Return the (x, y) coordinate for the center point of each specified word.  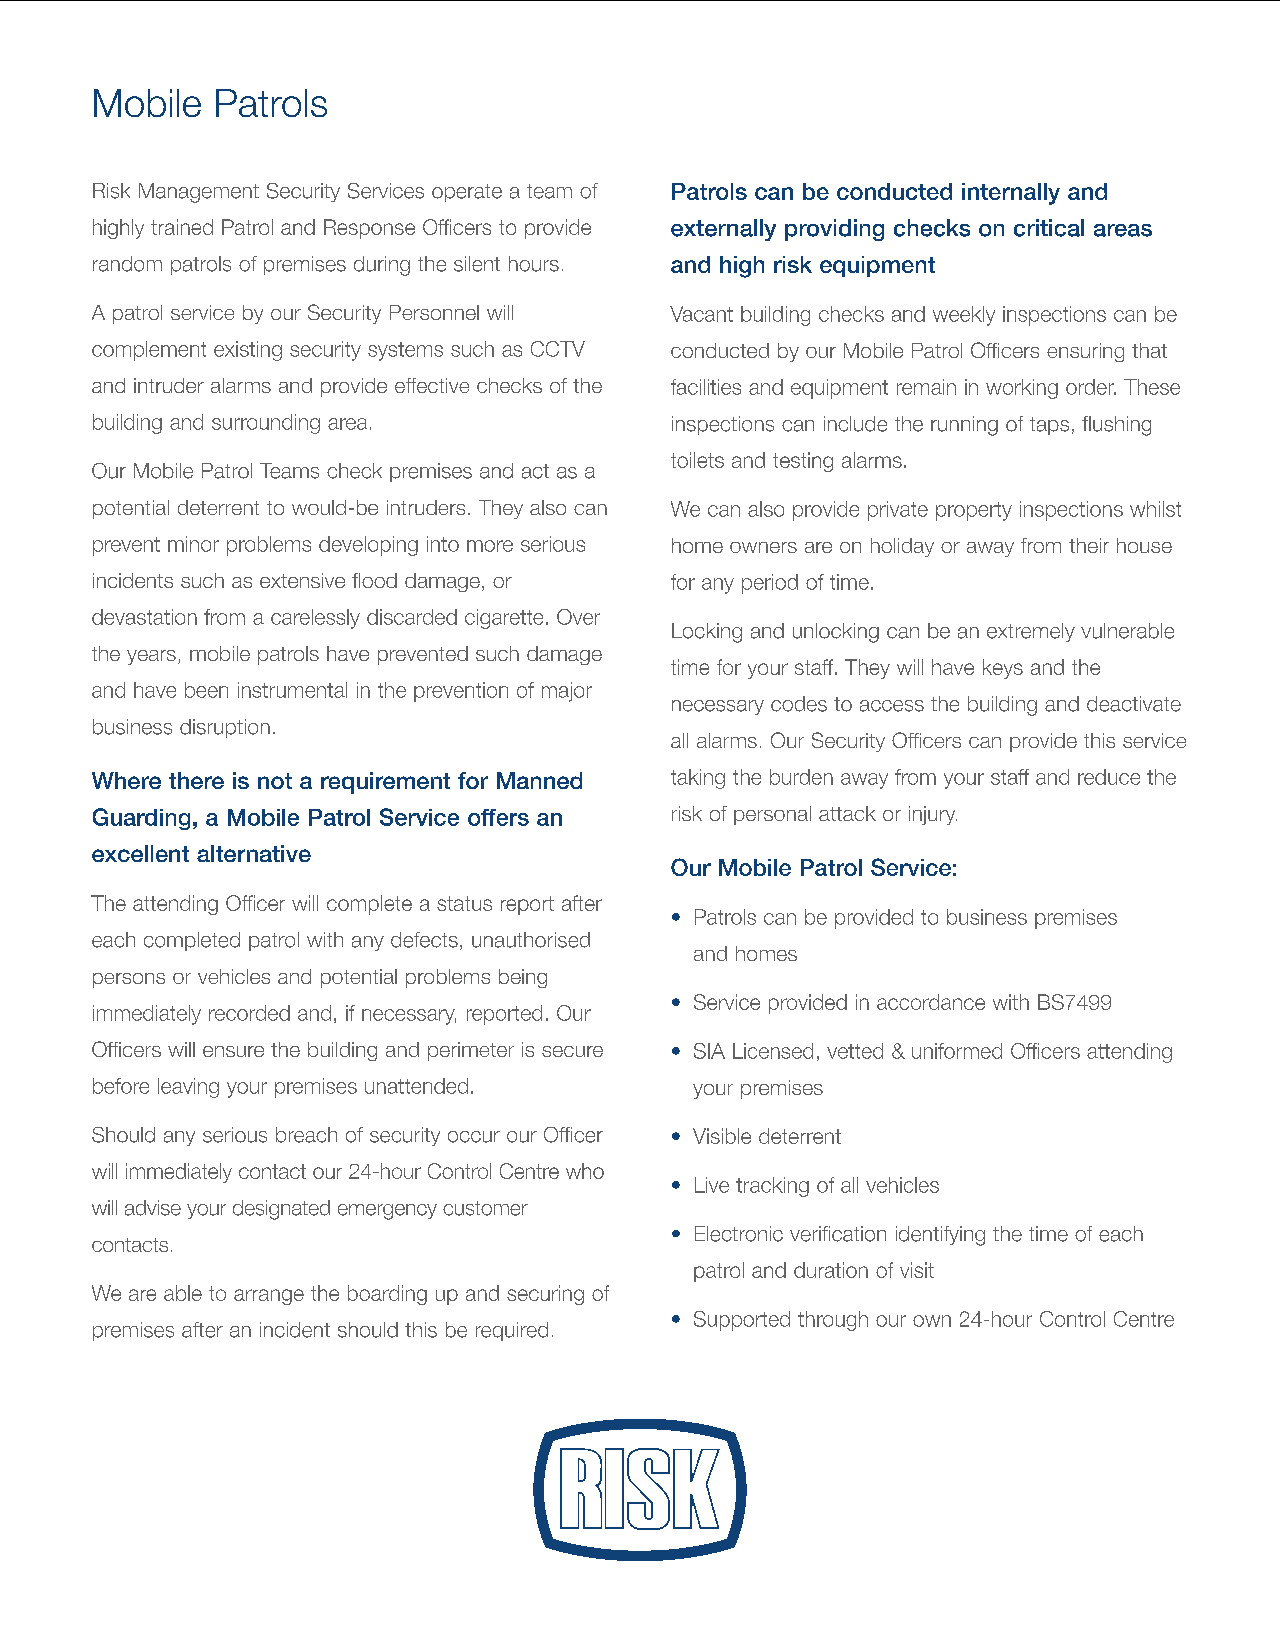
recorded (249, 1013)
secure (572, 1051)
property (974, 511)
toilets (697, 460)
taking (698, 779)
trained (182, 227)
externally (723, 230)
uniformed (957, 1051)
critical (1049, 228)
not (275, 781)
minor (193, 544)
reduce (1109, 777)
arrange (269, 1297)
